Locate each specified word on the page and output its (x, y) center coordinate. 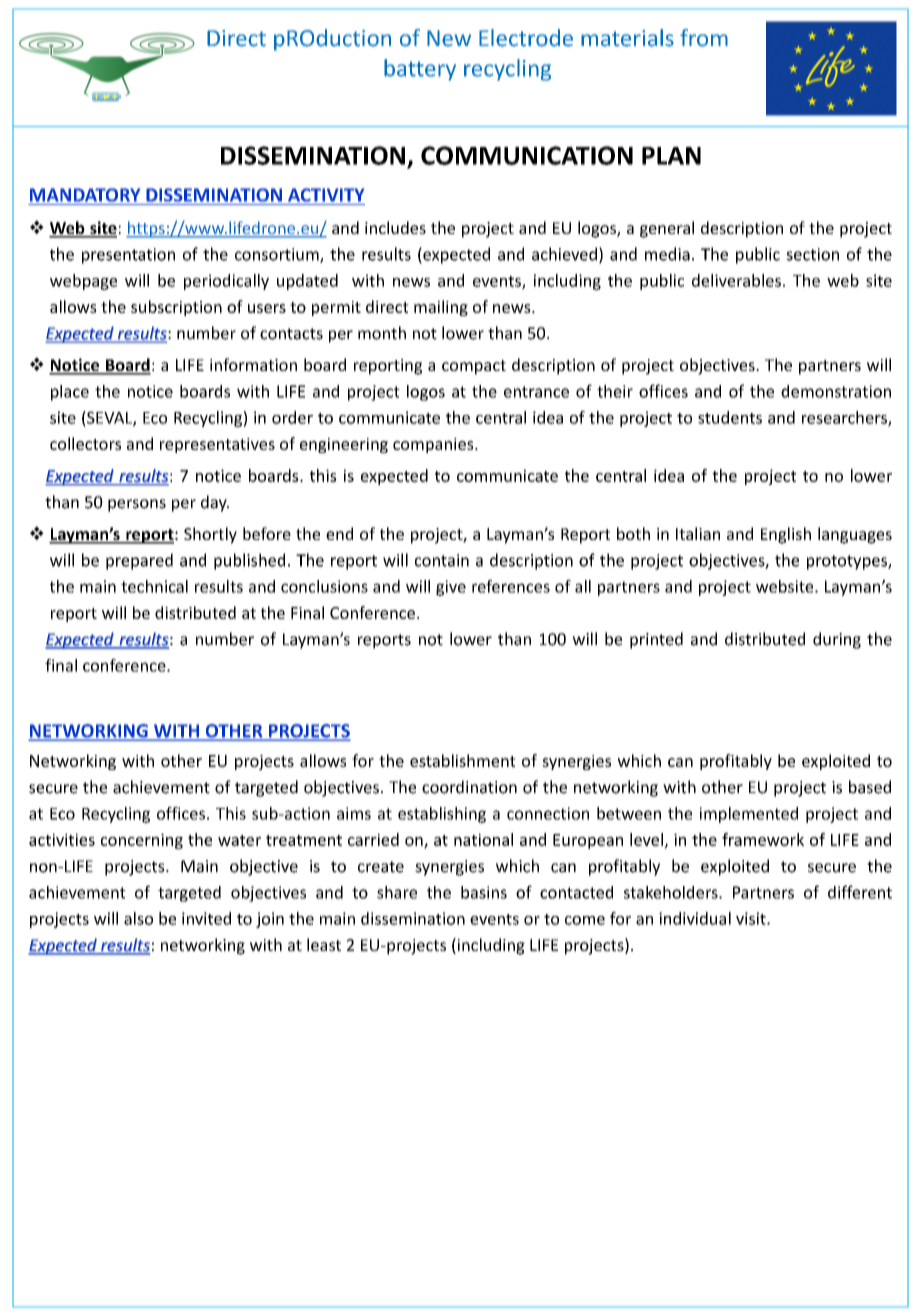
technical (154, 586)
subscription (176, 308)
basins (484, 892)
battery (420, 70)
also (138, 918)
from (704, 38)
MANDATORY (85, 195)
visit (752, 918)
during (837, 640)
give (451, 588)
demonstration (836, 391)
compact (474, 367)
